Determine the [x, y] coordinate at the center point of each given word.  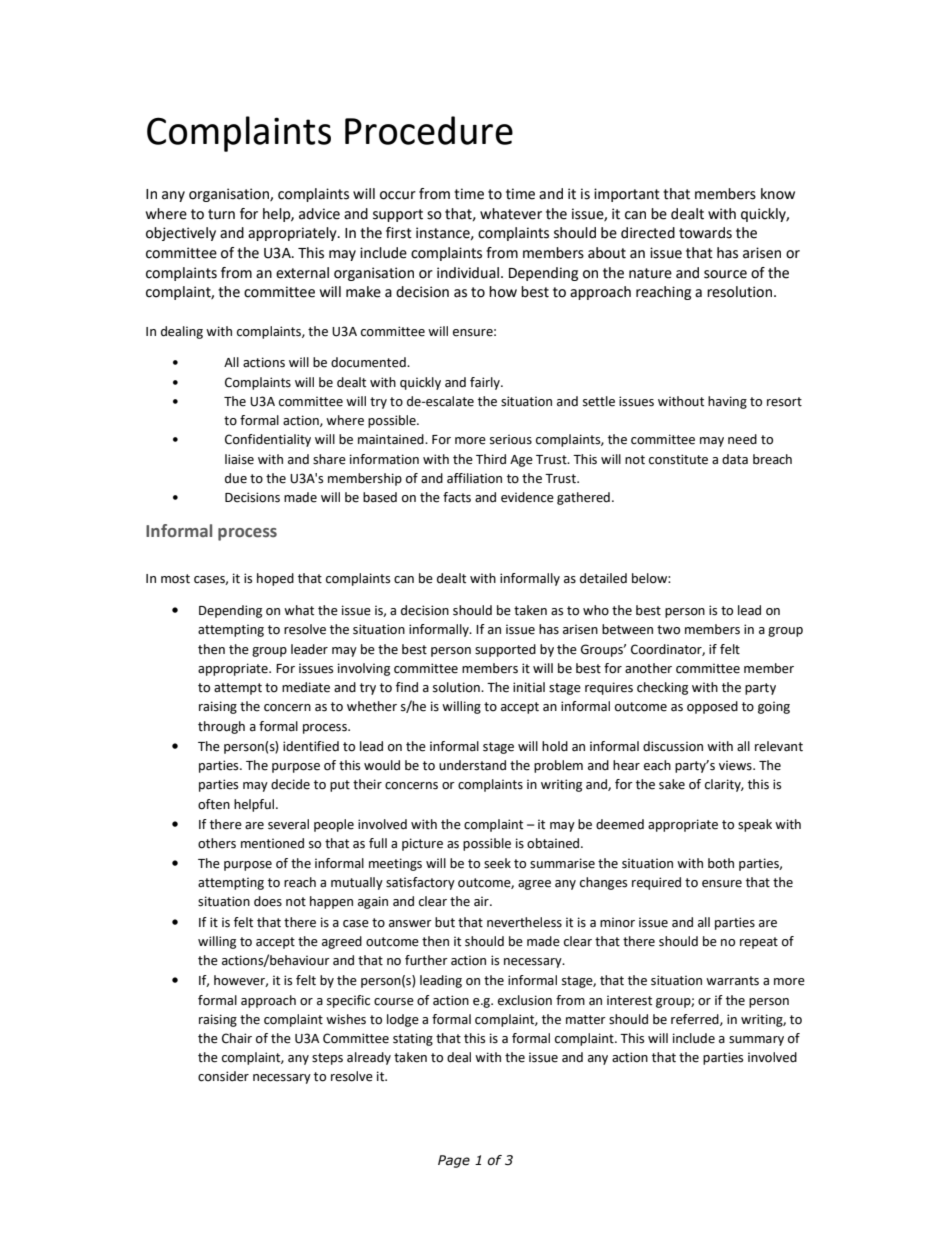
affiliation [474, 478]
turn [221, 214]
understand [472, 765]
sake [672, 784]
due [236, 478]
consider [223, 1076]
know [778, 194]
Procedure [429, 130]
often [214, 804]
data [735, 459]
